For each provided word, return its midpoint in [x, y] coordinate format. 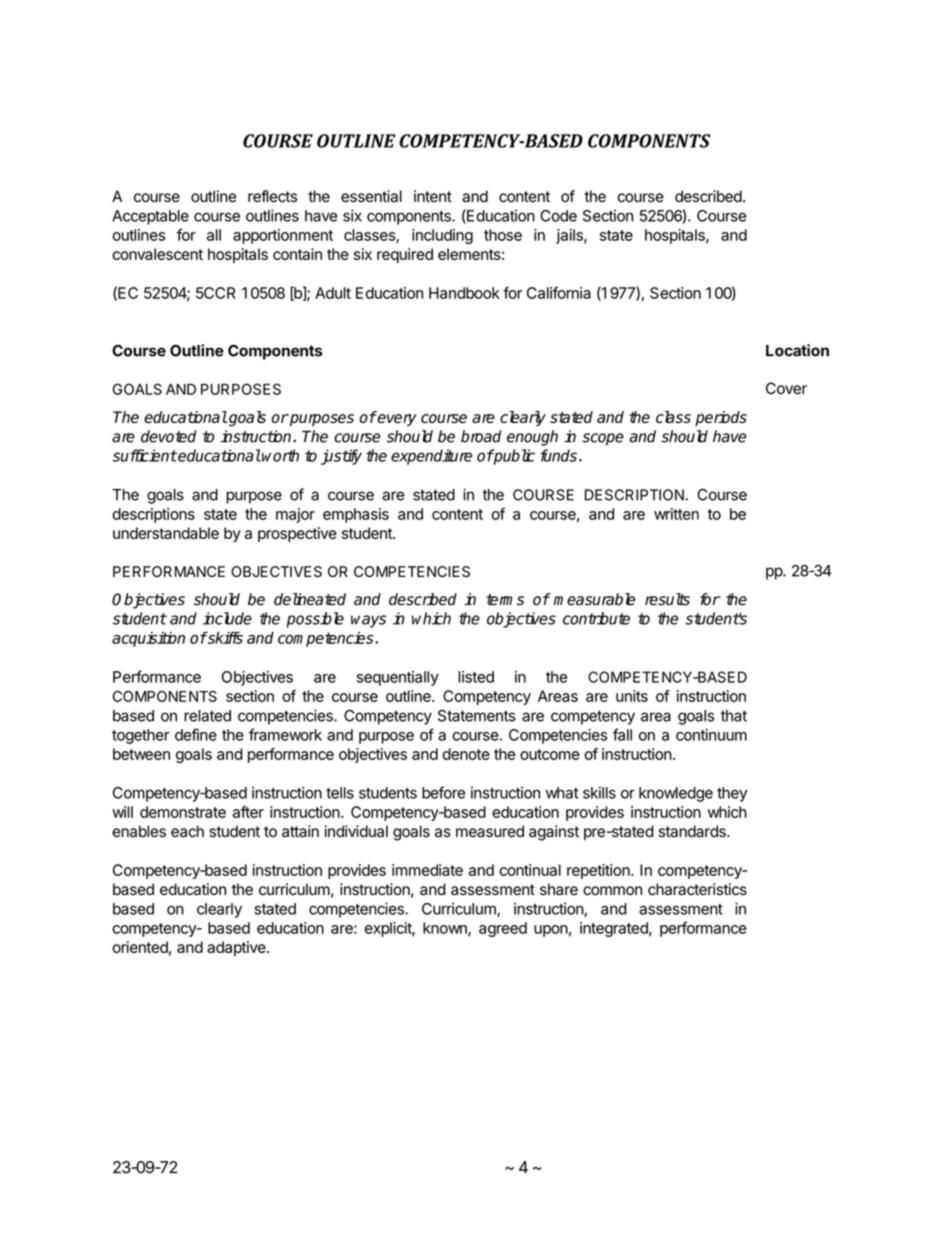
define [196, 734]
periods [721, 418]
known [446, 929]
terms [505, 600]
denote [466, 754]
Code [558, 216]
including [442, 236]
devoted [169, 436]
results [667, 599]
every [396, 419]
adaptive [237, 948]
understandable [166, 533]
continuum [711, 735]
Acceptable [150, 217]
